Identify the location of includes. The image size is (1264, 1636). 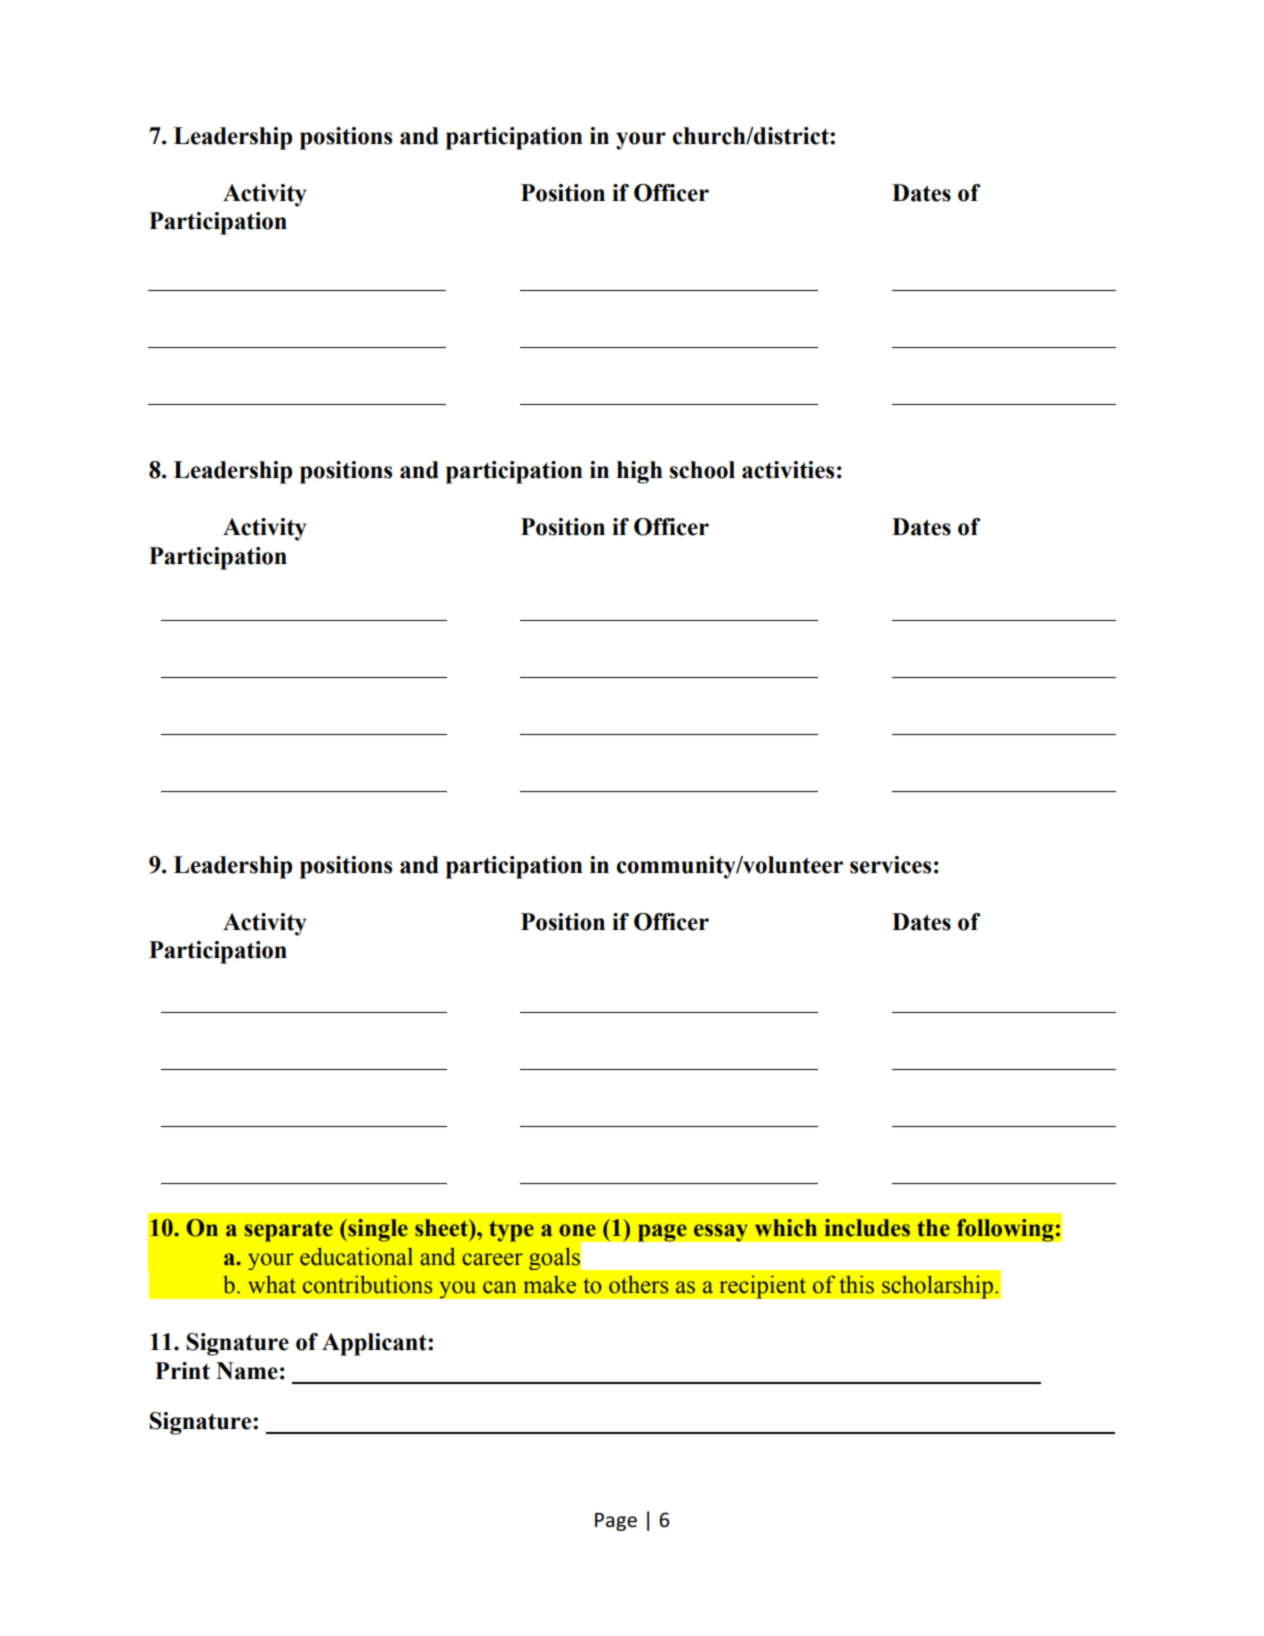
(867, 1228).
